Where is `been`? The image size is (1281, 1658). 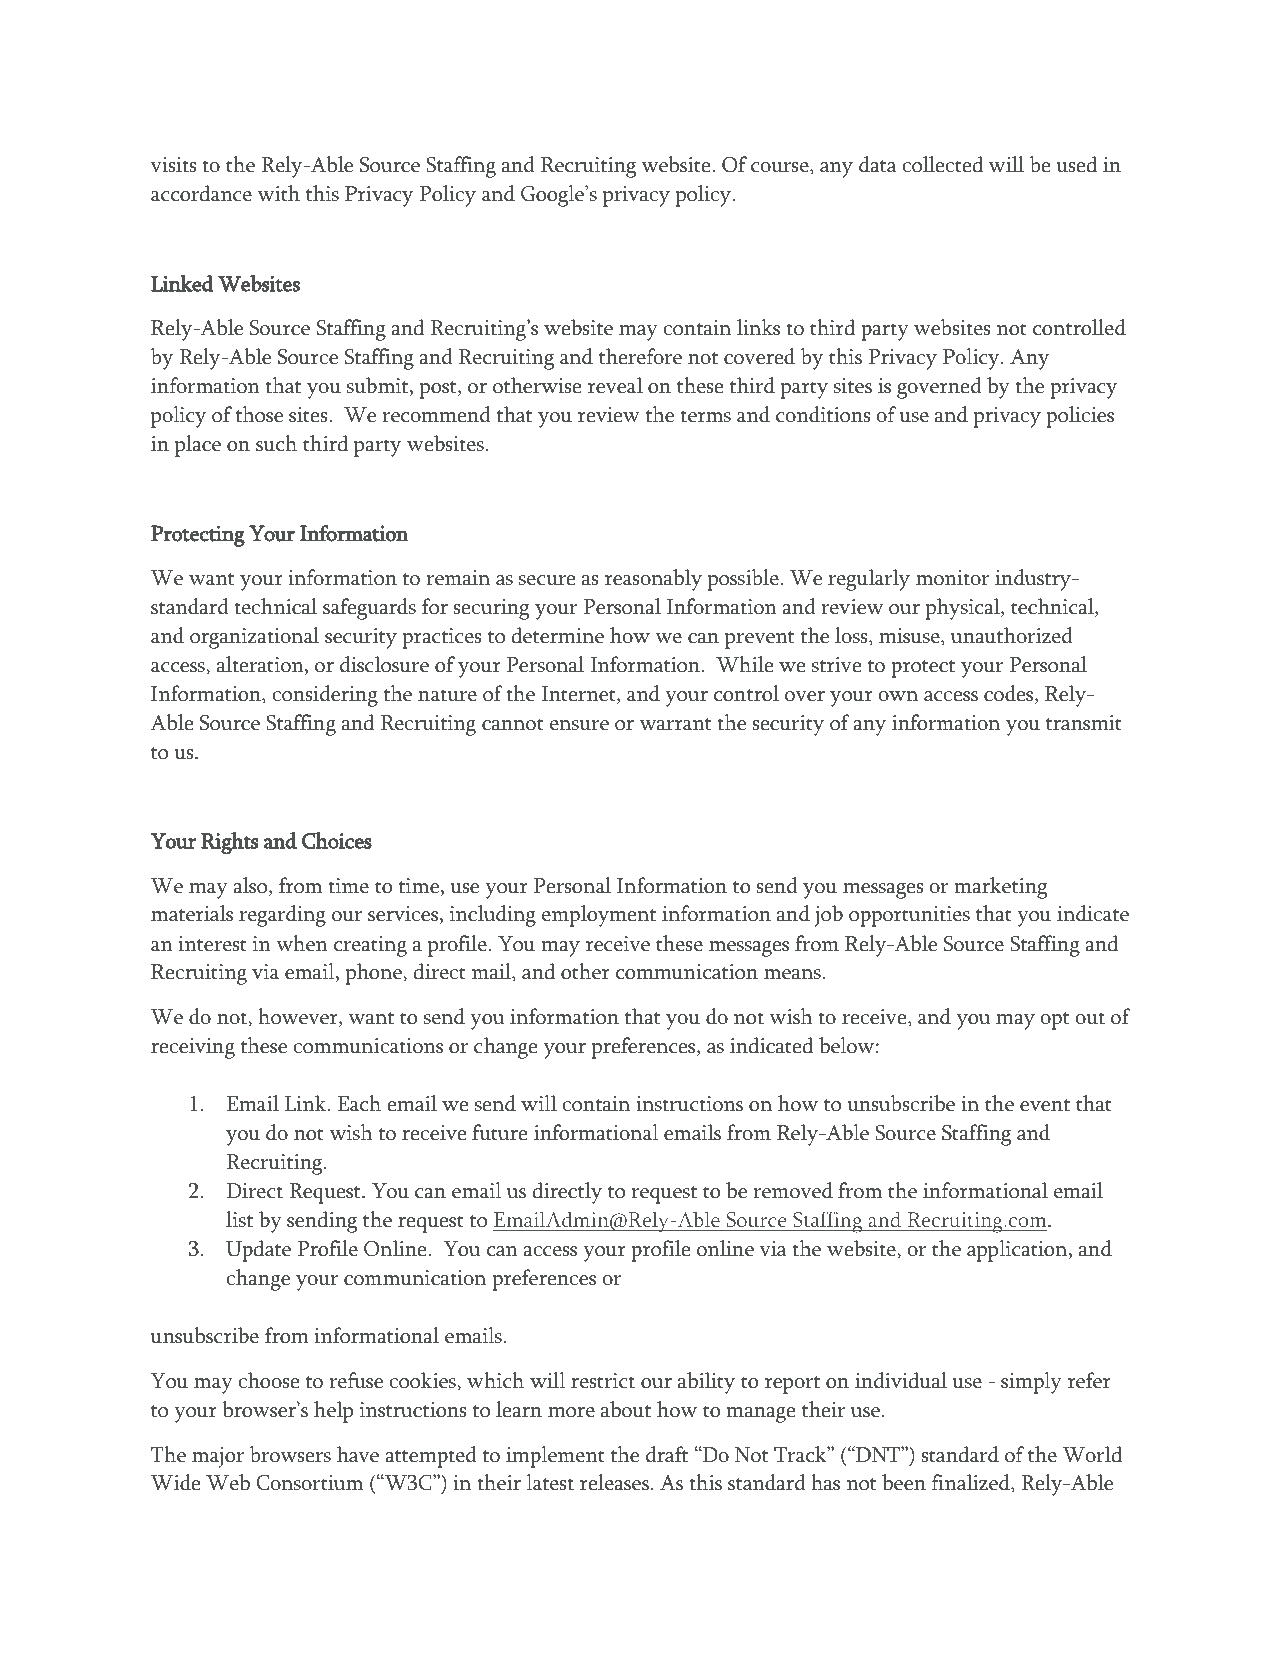
been is located at coordinates (904, 1482).
